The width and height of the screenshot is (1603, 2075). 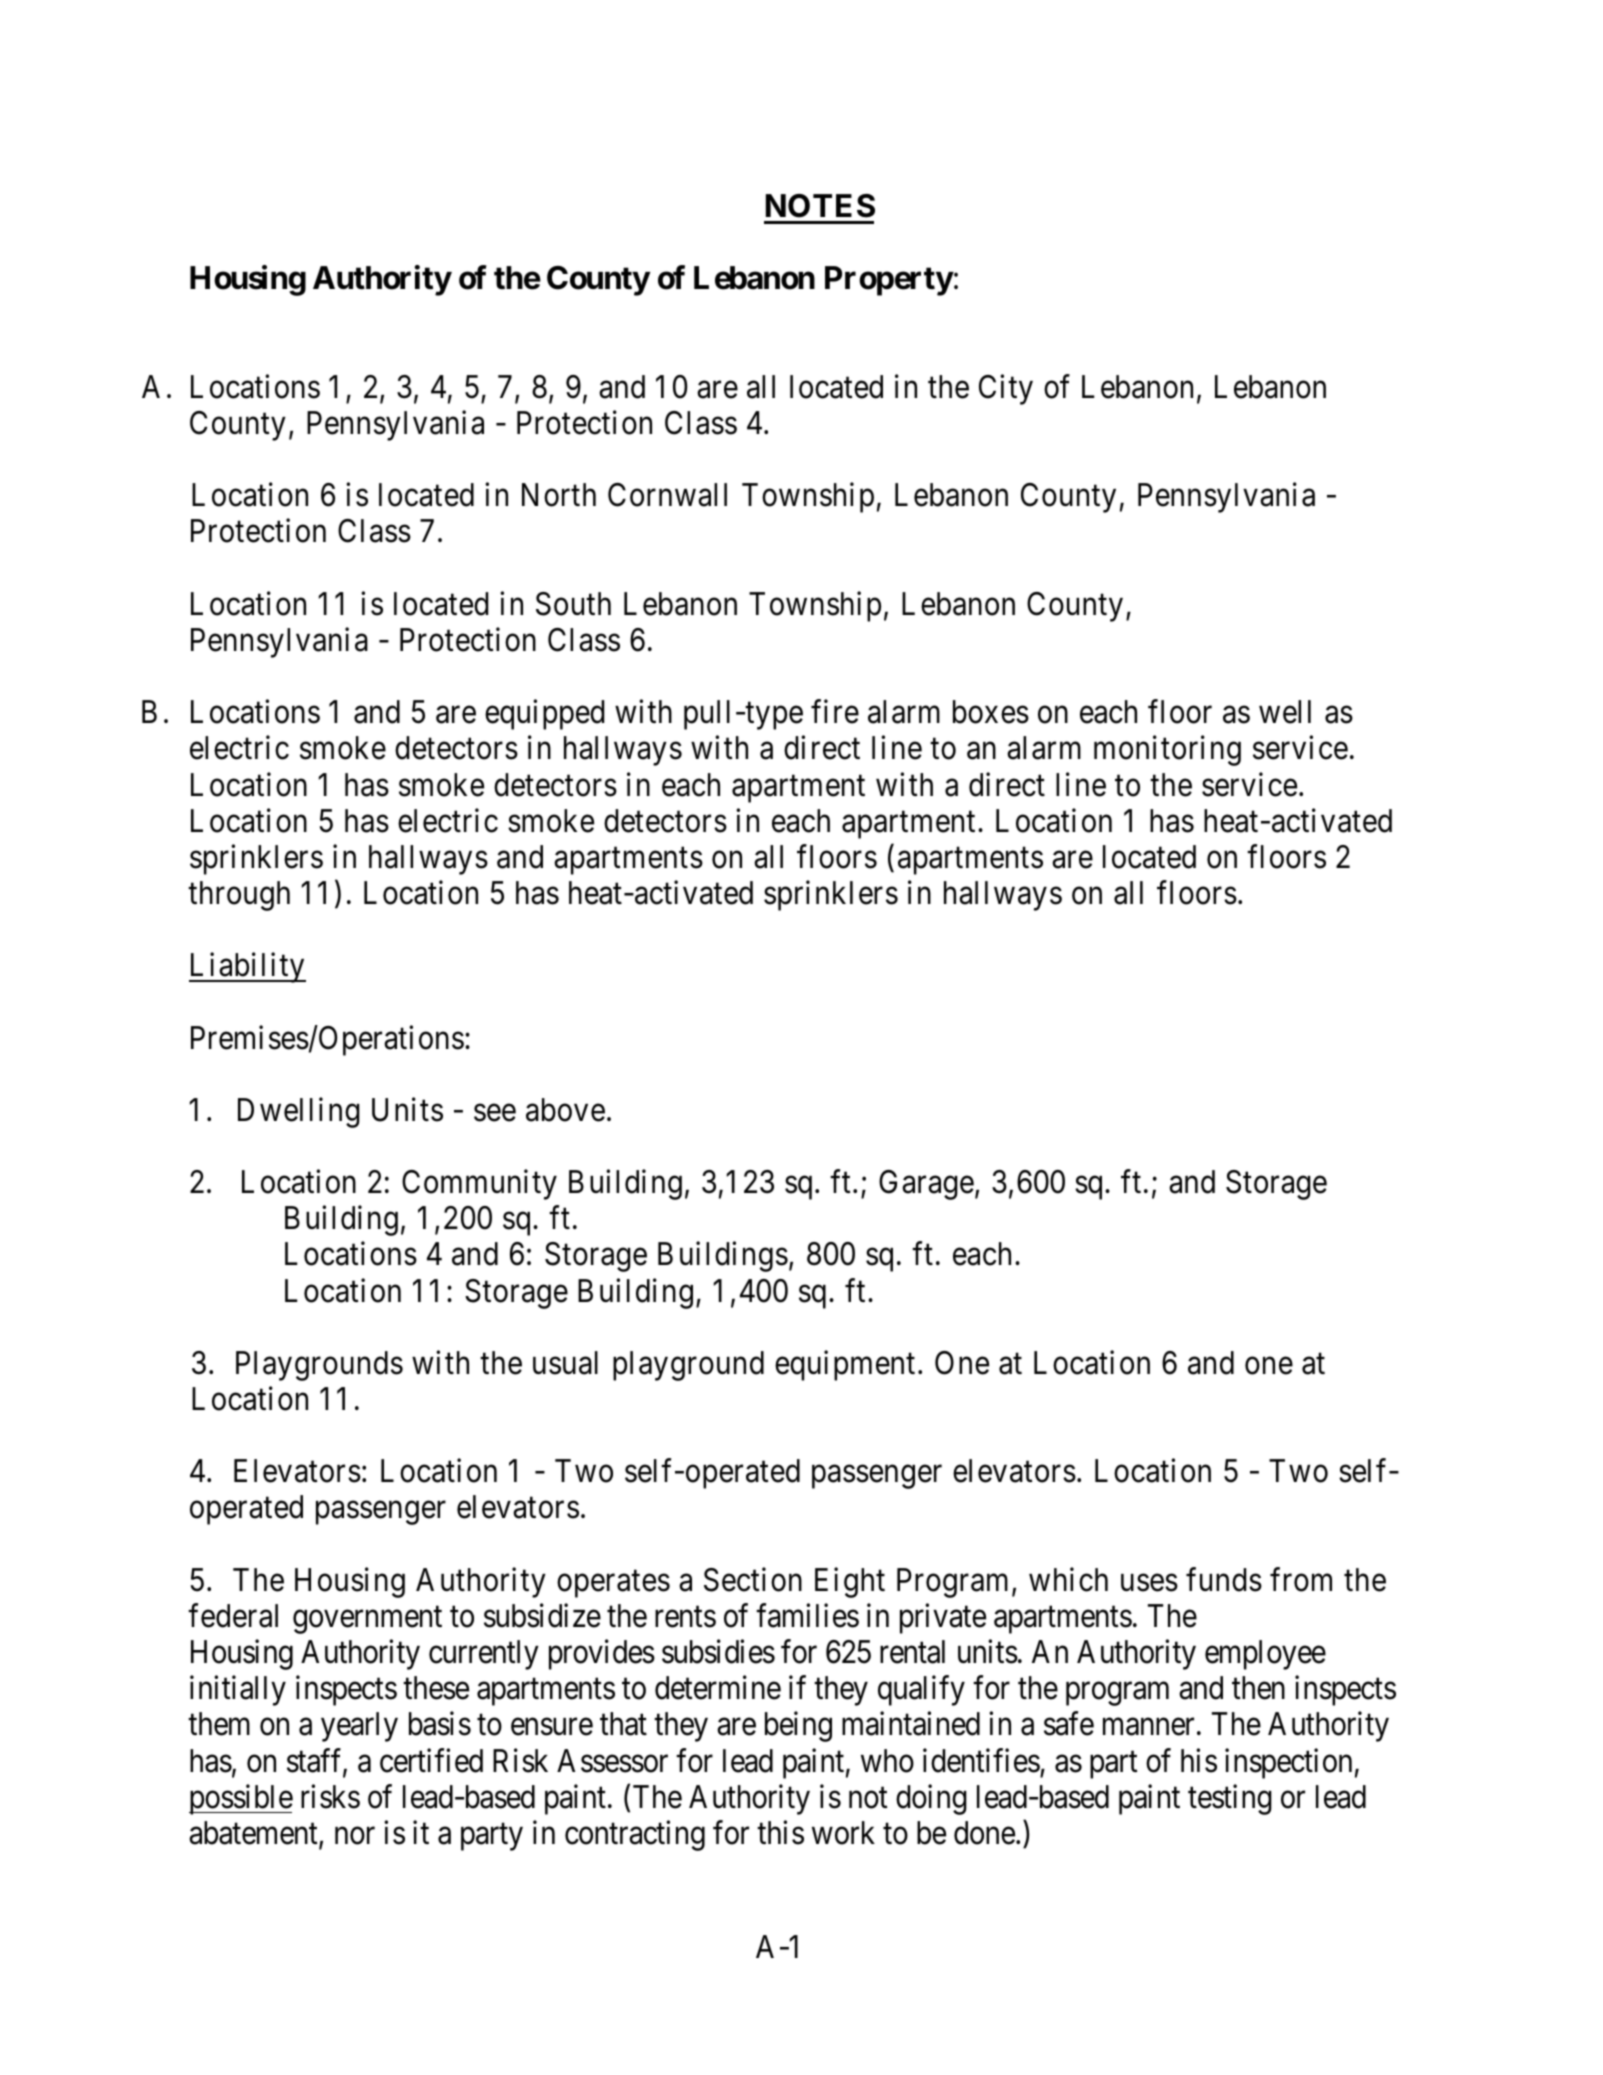 I want to click on uses, so click(x=1149, y=1583).
